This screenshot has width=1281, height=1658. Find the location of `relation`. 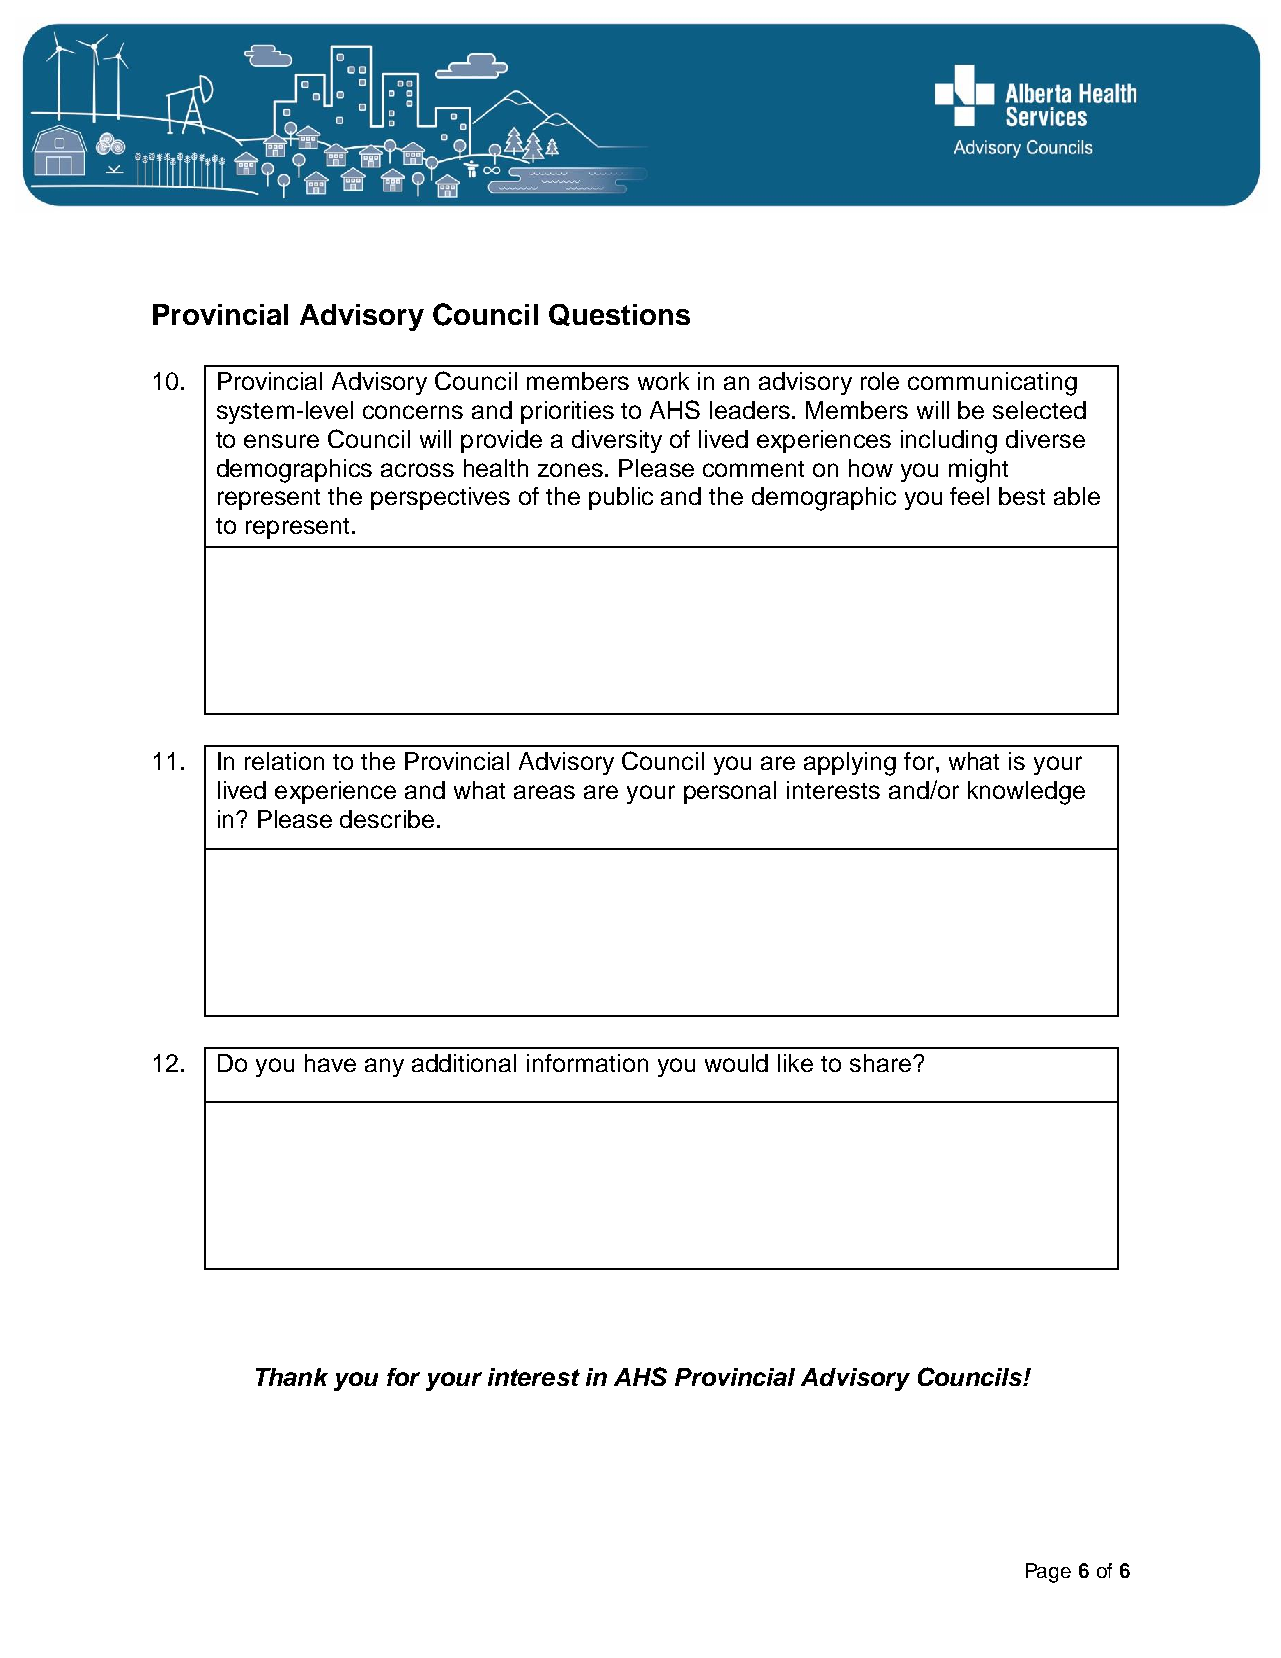

relation is located at coordinates (284, 761).
